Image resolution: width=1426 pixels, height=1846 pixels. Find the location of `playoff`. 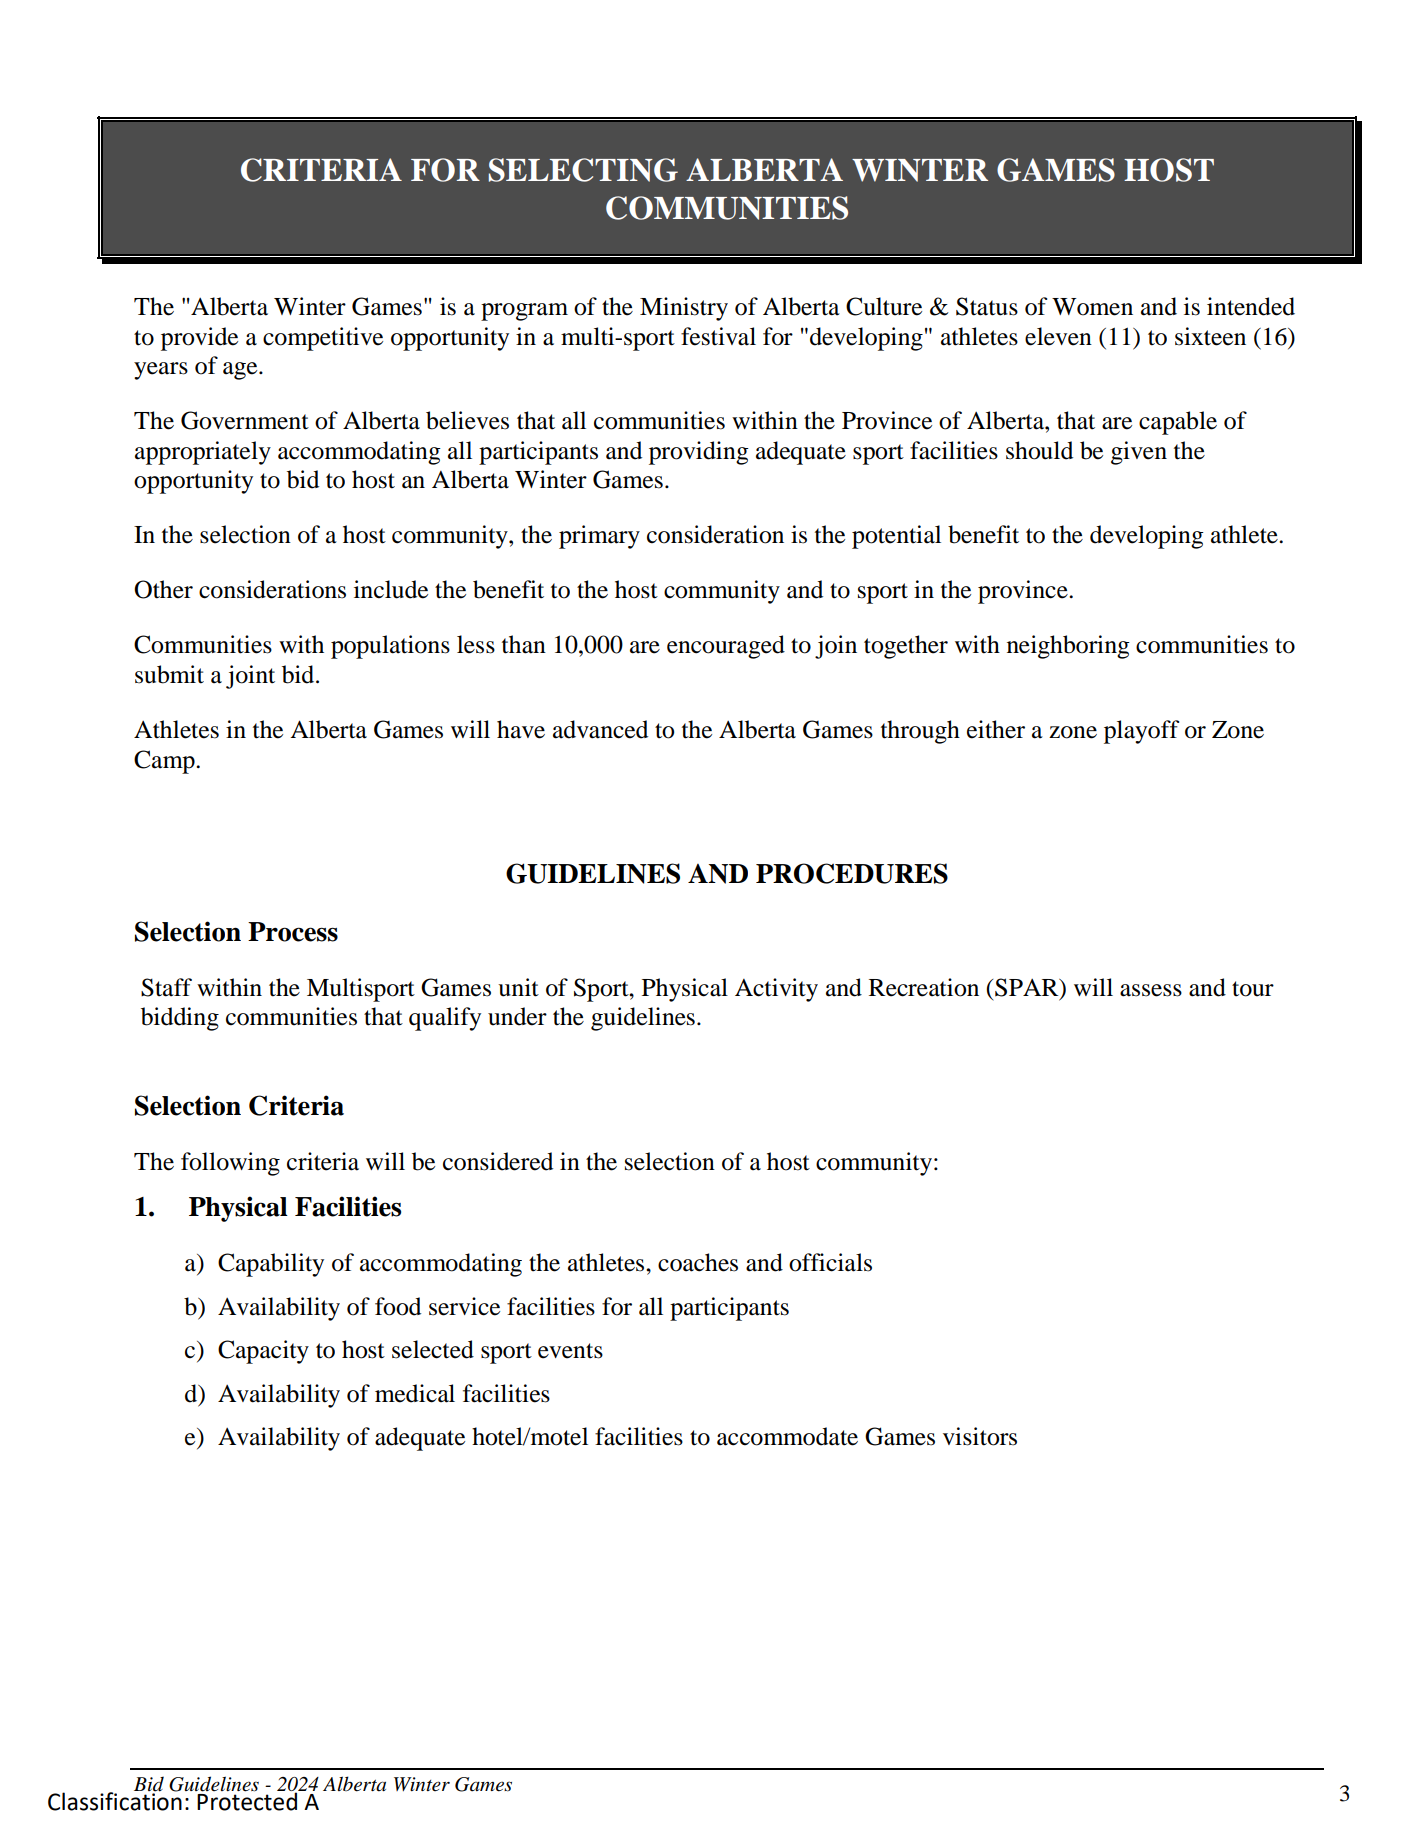

playoff is located at coordinates (1141, 732).
